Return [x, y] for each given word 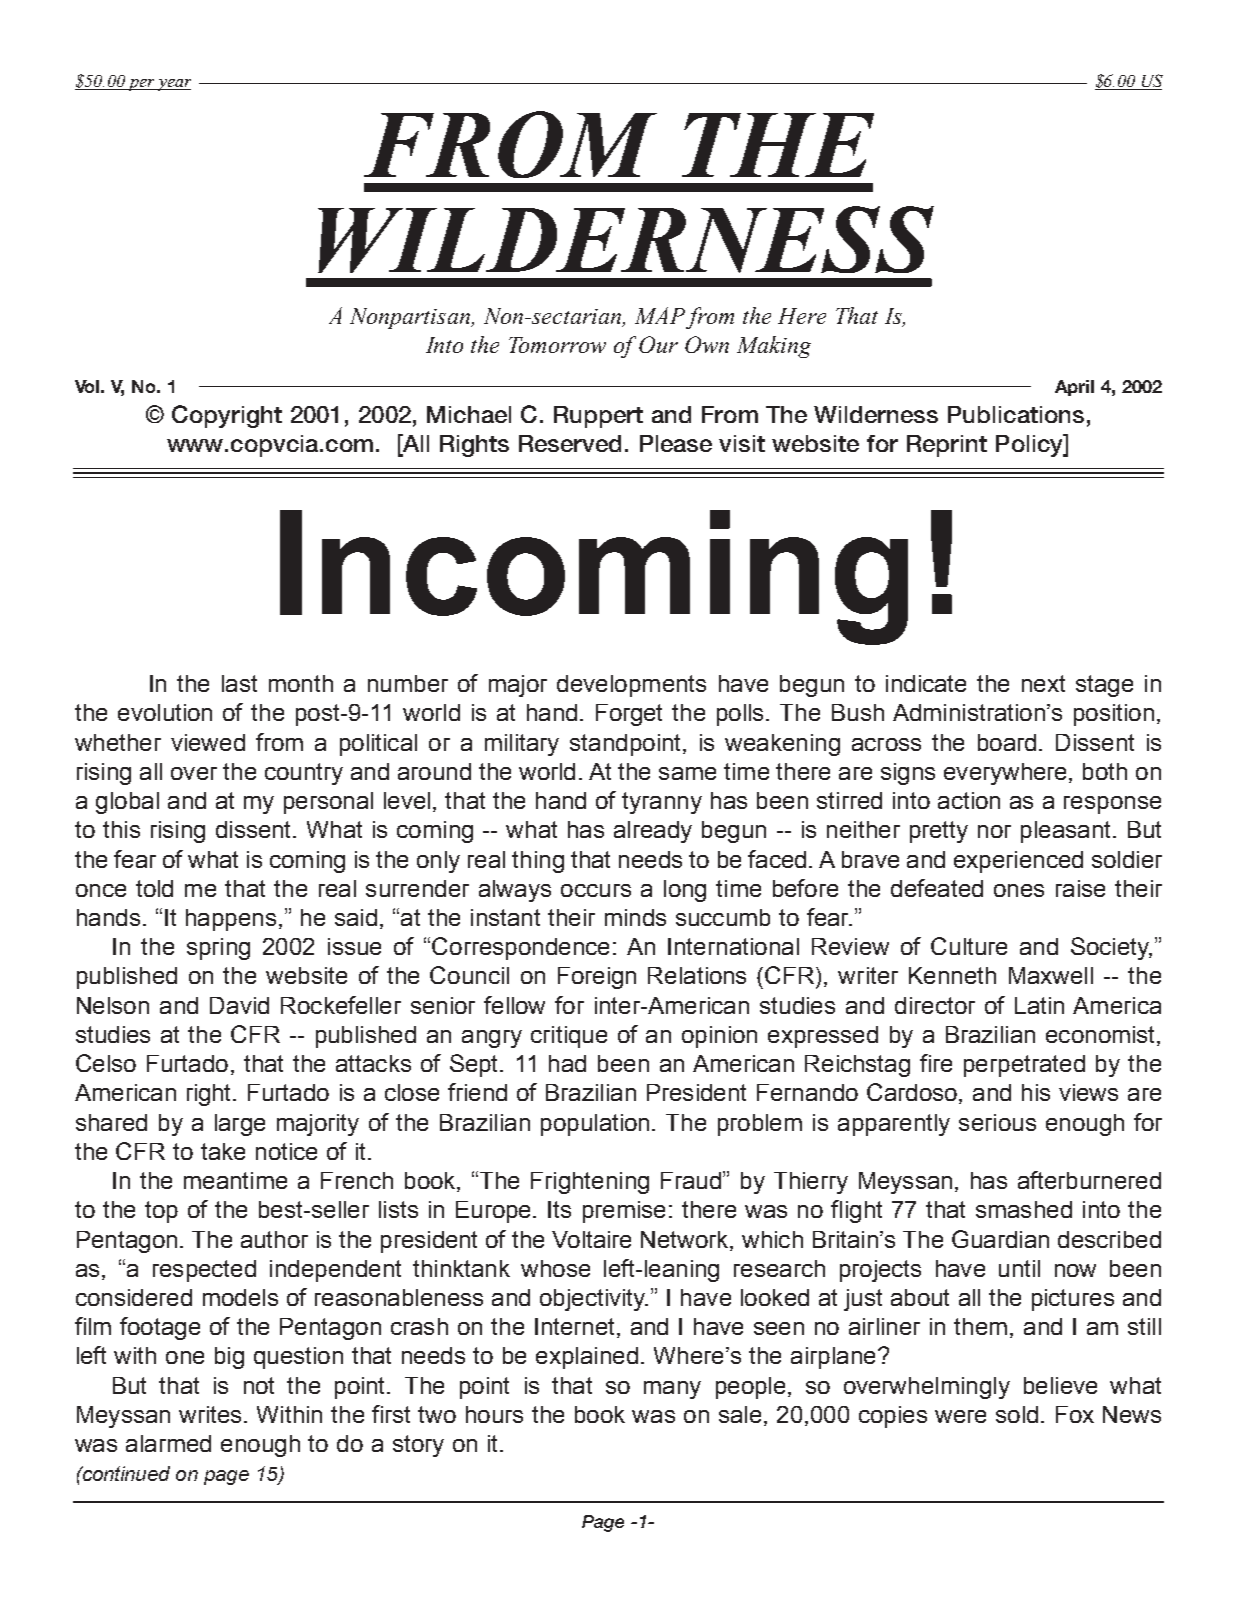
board [1007, 742]
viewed [208, 742]
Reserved [570, 443]
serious [997, 1122]
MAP [660, 315]
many [672, 1390]
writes [210, 1414]
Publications [1016, 414]
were [960, 1416]
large [240, 1125]
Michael [469, 414]
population [595, 1125]
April [1074, 388]
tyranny [662, 803]
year [173, 85]
